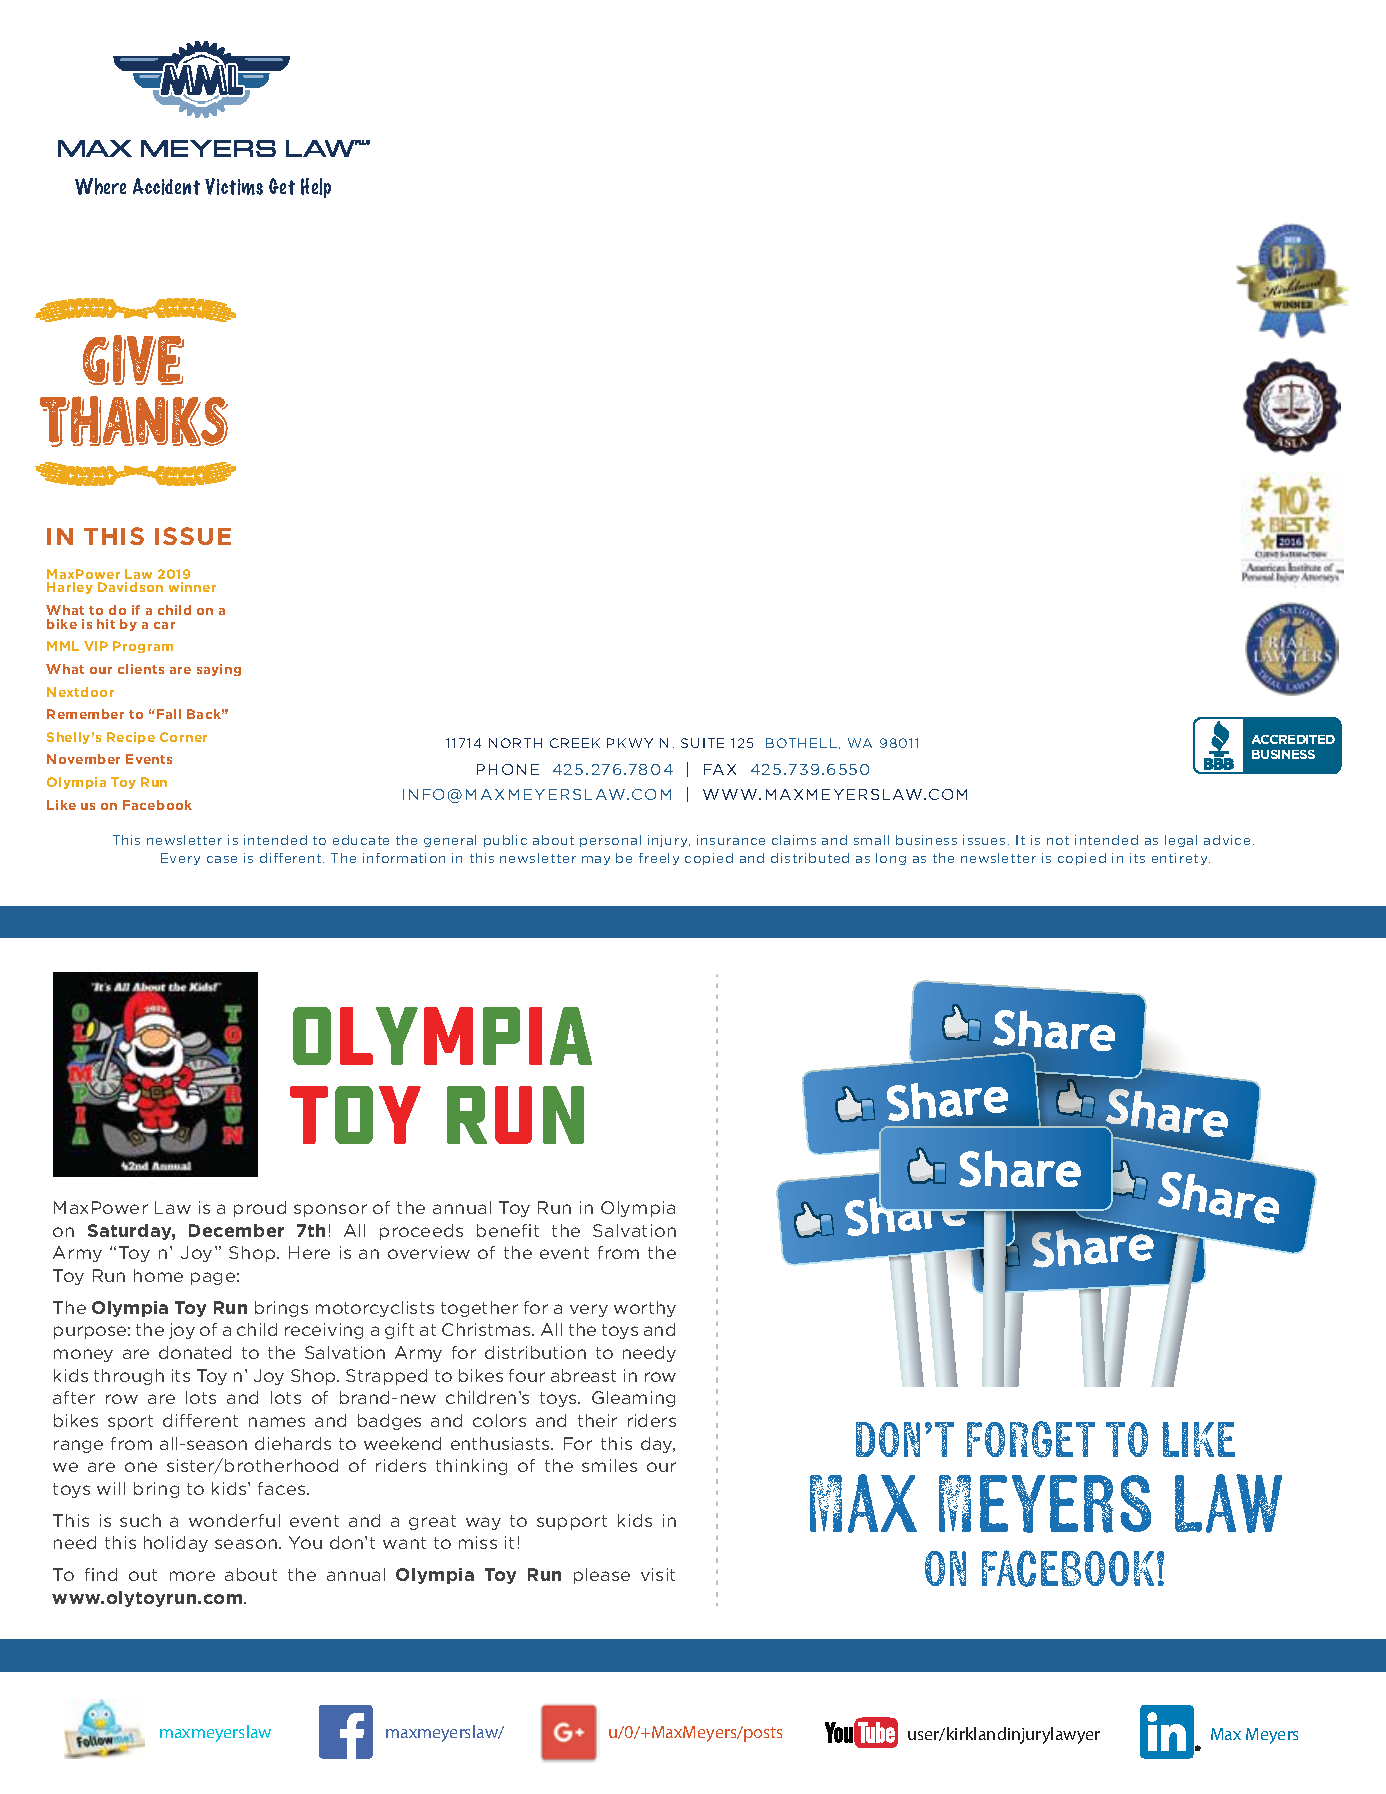 Image resolution: width=1386 pixels, height=1794 pixels. What do you see at coordinates (192, 587) in the image?
I see `winner` at bounding box center [192, 587].
